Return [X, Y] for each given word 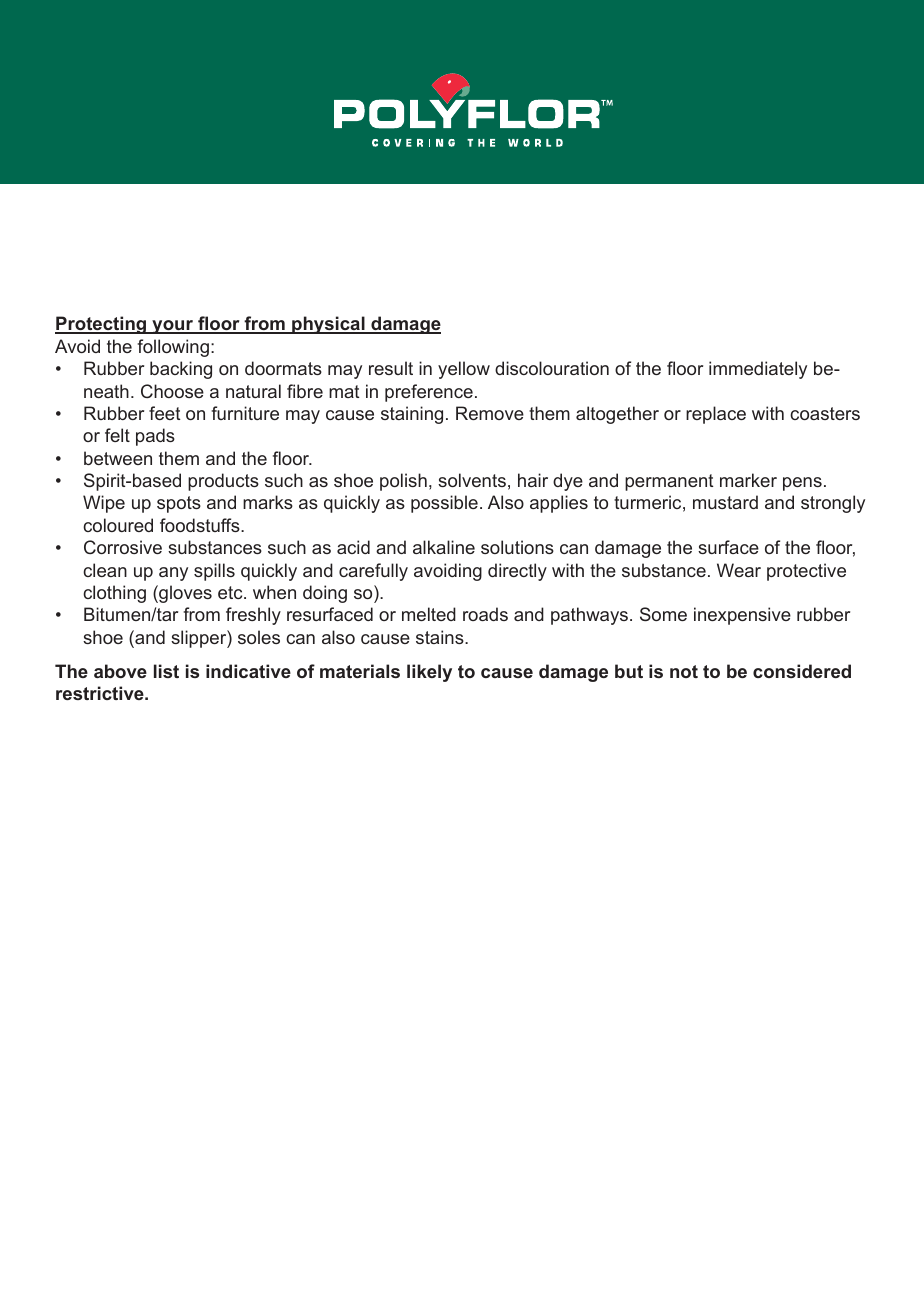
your [173, 327]
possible [444, 504]
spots [179, 504]
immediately [758, 370]
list [166, 671]
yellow [464, 370]
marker [748, 480]
